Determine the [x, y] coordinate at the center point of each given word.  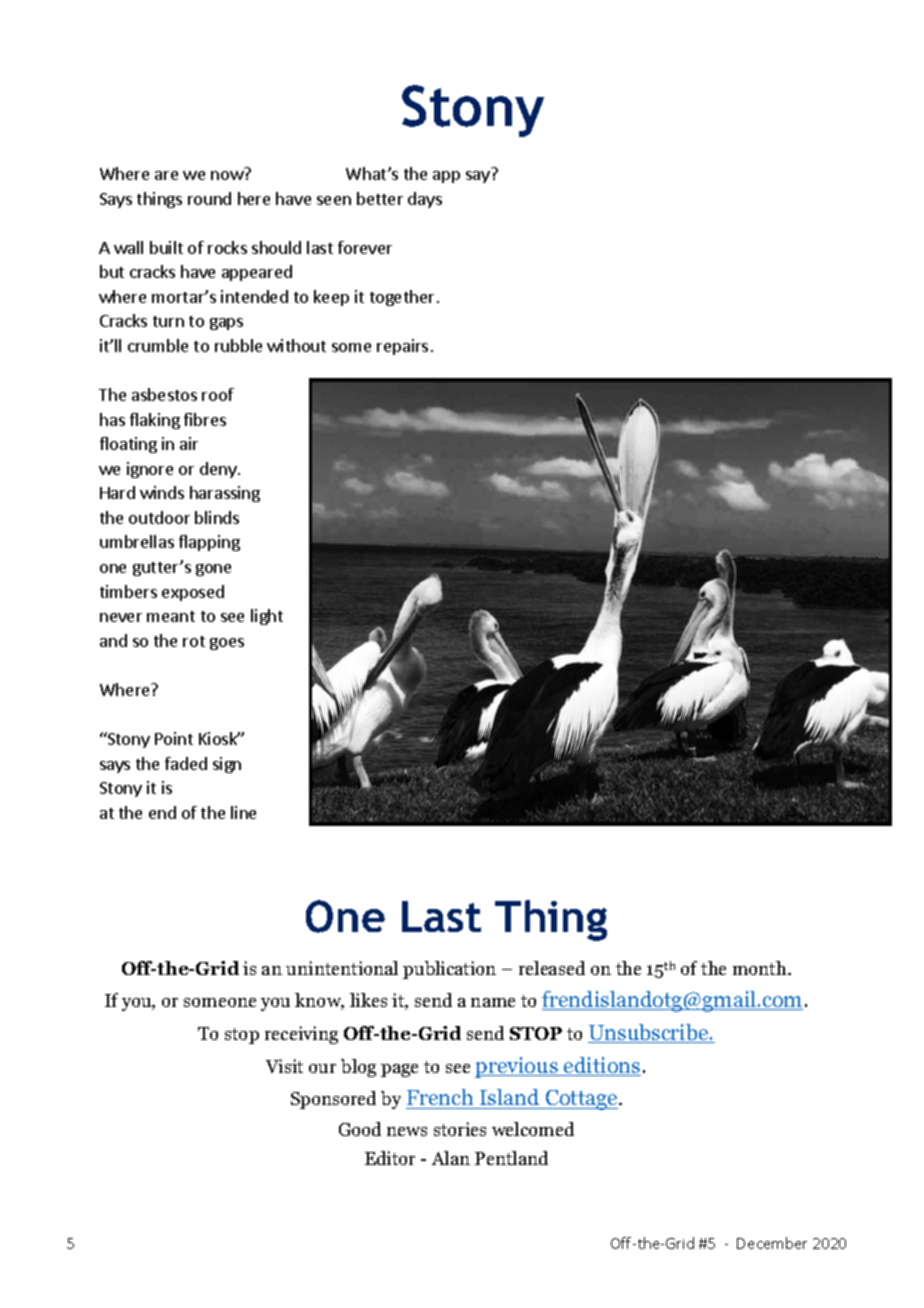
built [166, 247]
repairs [402, 347]
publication [449, 970]
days [425, 200]
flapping [209, 543]
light [267, 617]
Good [360, 1129]
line [243, 812]
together [402, 298]
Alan [451, 1158]
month [761, 968]
